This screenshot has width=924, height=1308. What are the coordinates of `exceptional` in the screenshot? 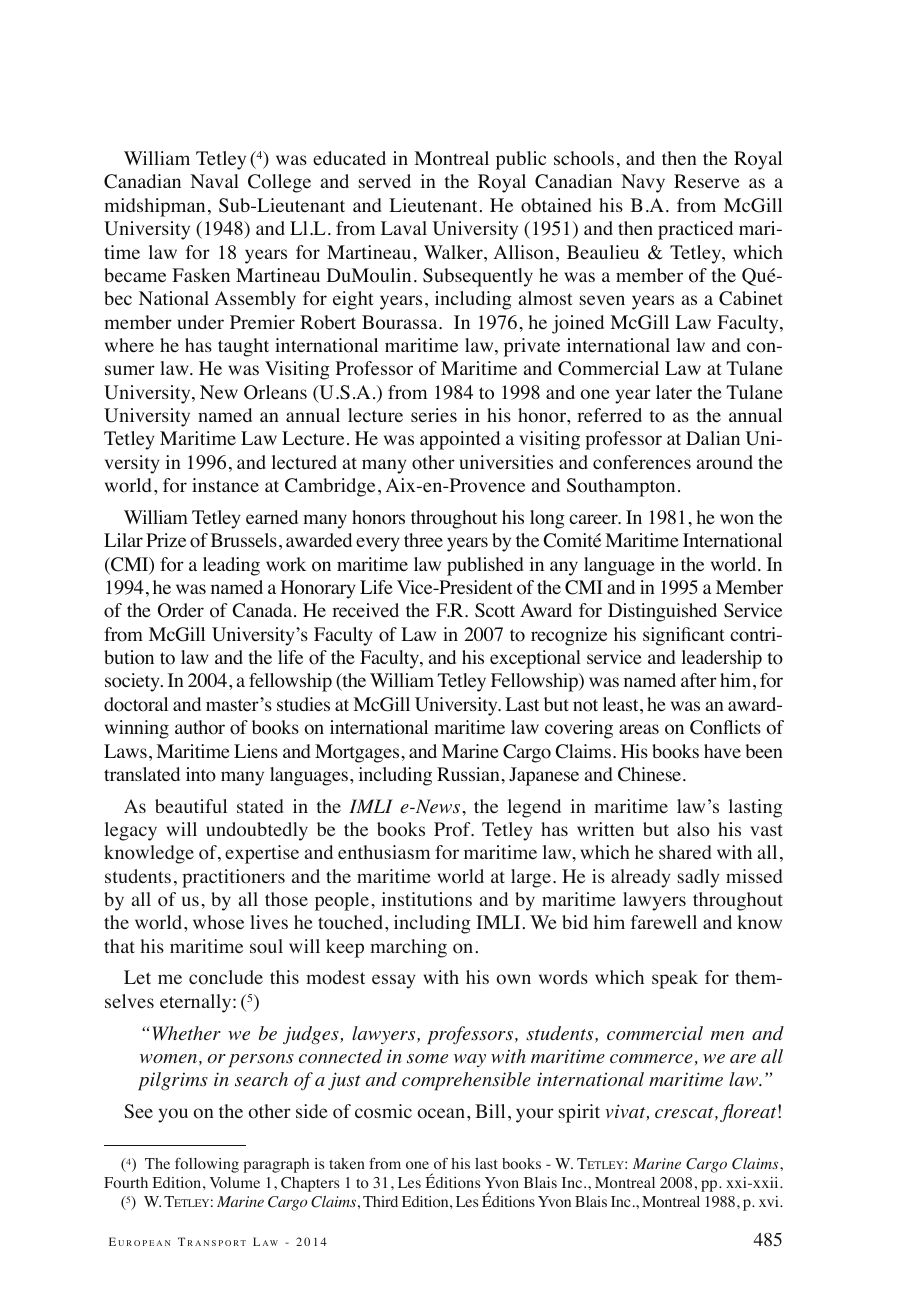 It's located at (535, 659).
